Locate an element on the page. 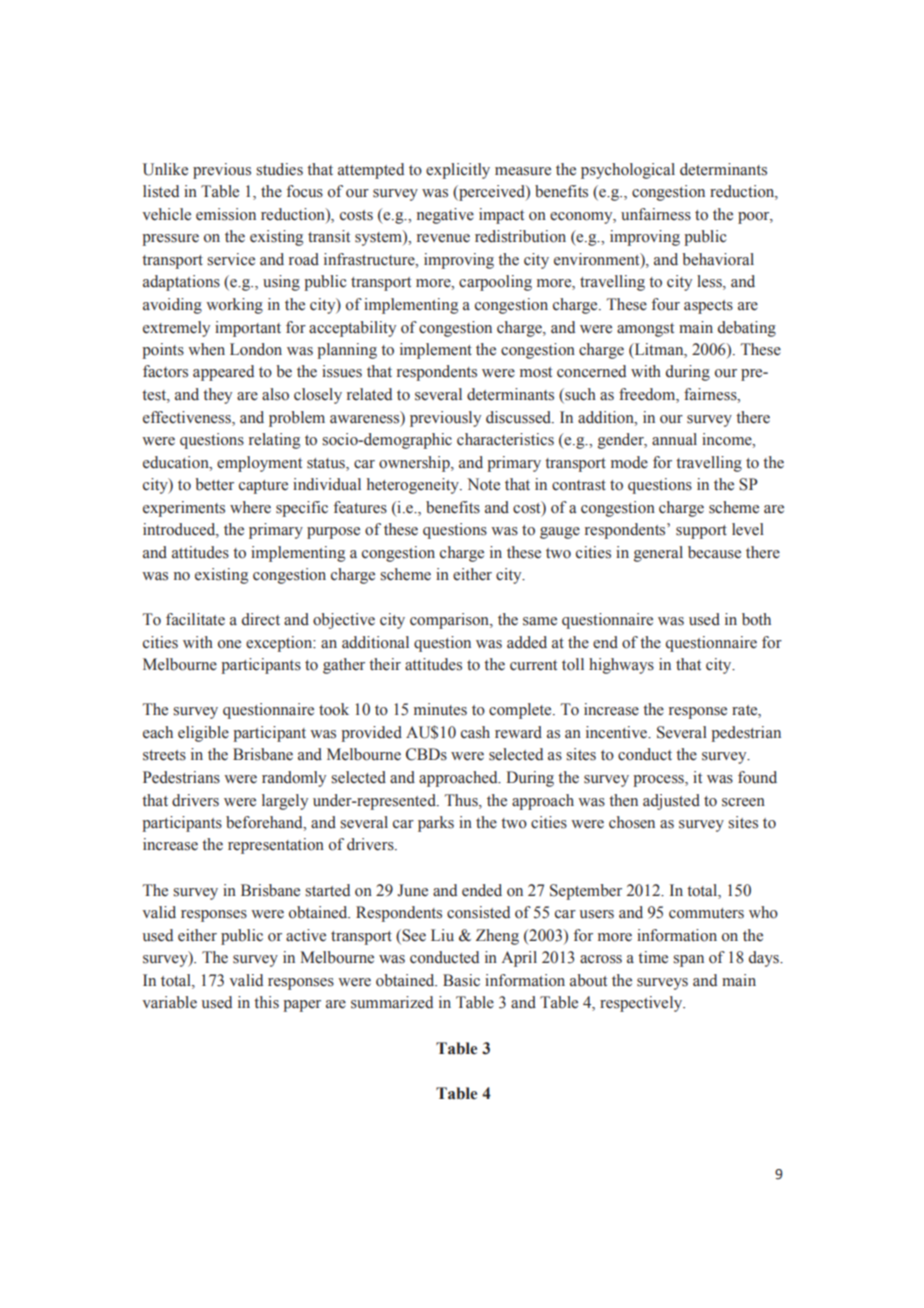  eligible is located at coordinates (203, 734).
